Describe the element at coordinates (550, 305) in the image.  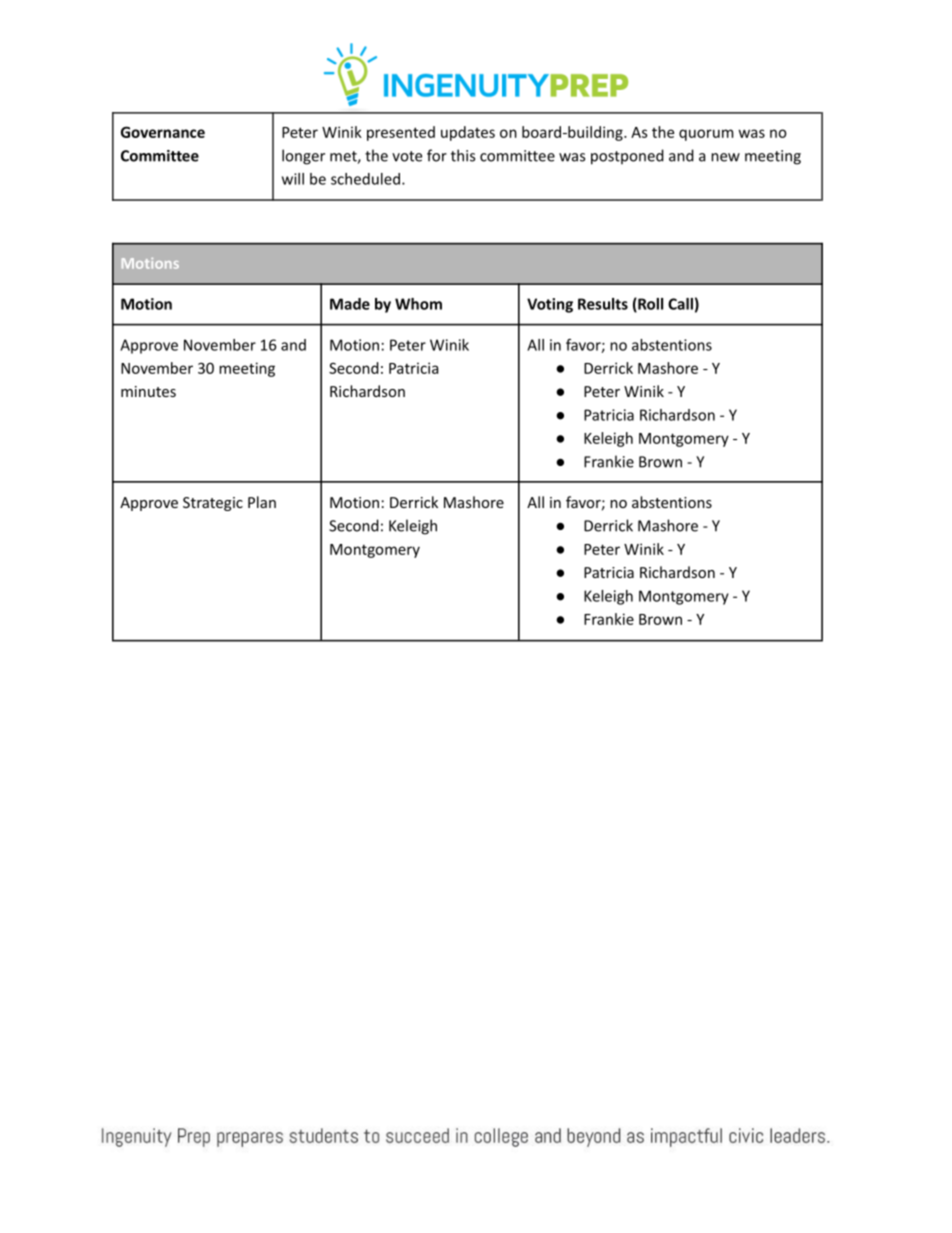
I see `Voting` at that location.
